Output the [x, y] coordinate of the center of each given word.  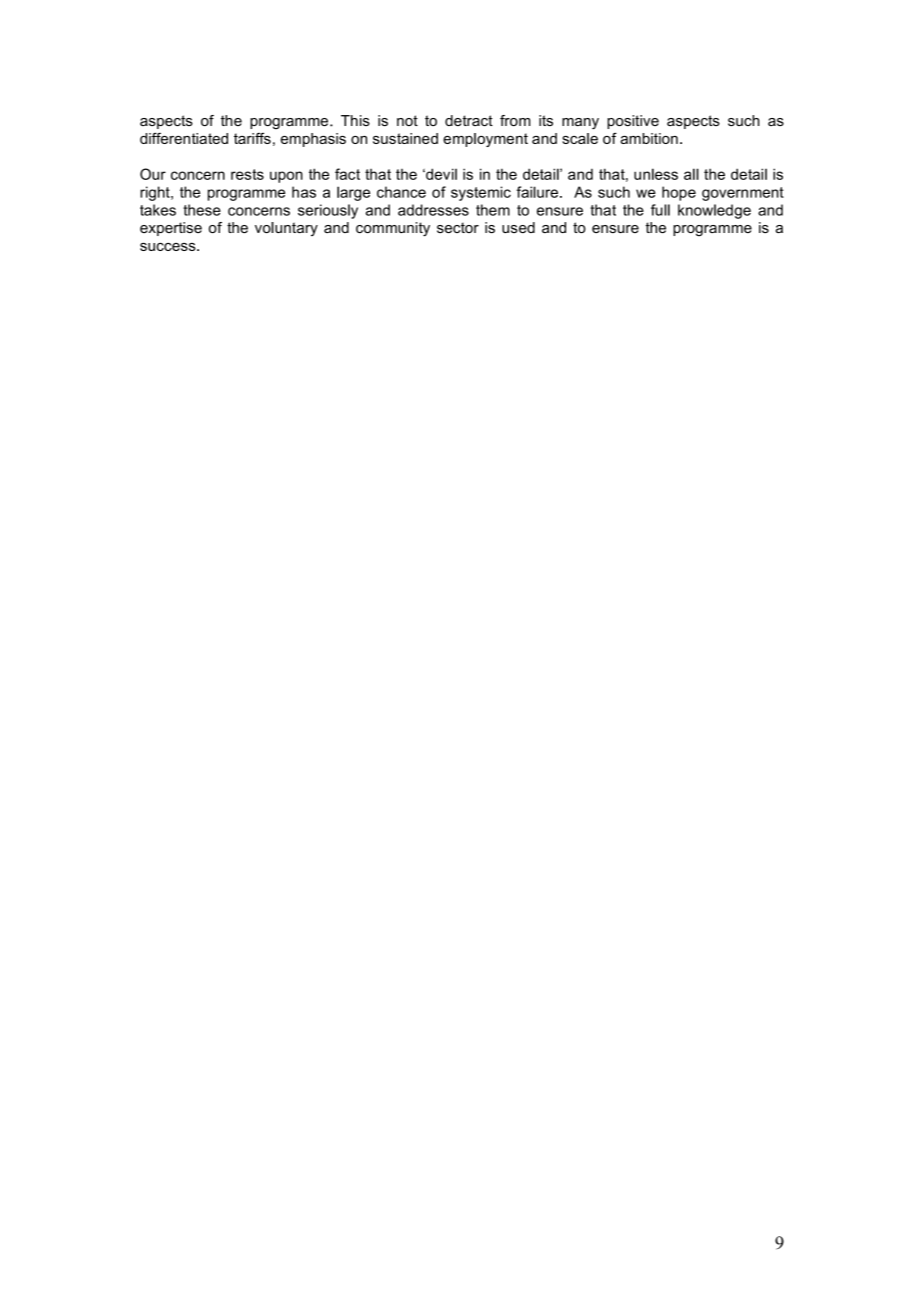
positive [633, 122]
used [518, 227]
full [660, 210]
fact [347, 174]
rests [247, 174]
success [169, 247]
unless [656, 174]
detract [469, 120]
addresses [433, 210]
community [393, 229]
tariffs [252, 138]
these [202, 210]
